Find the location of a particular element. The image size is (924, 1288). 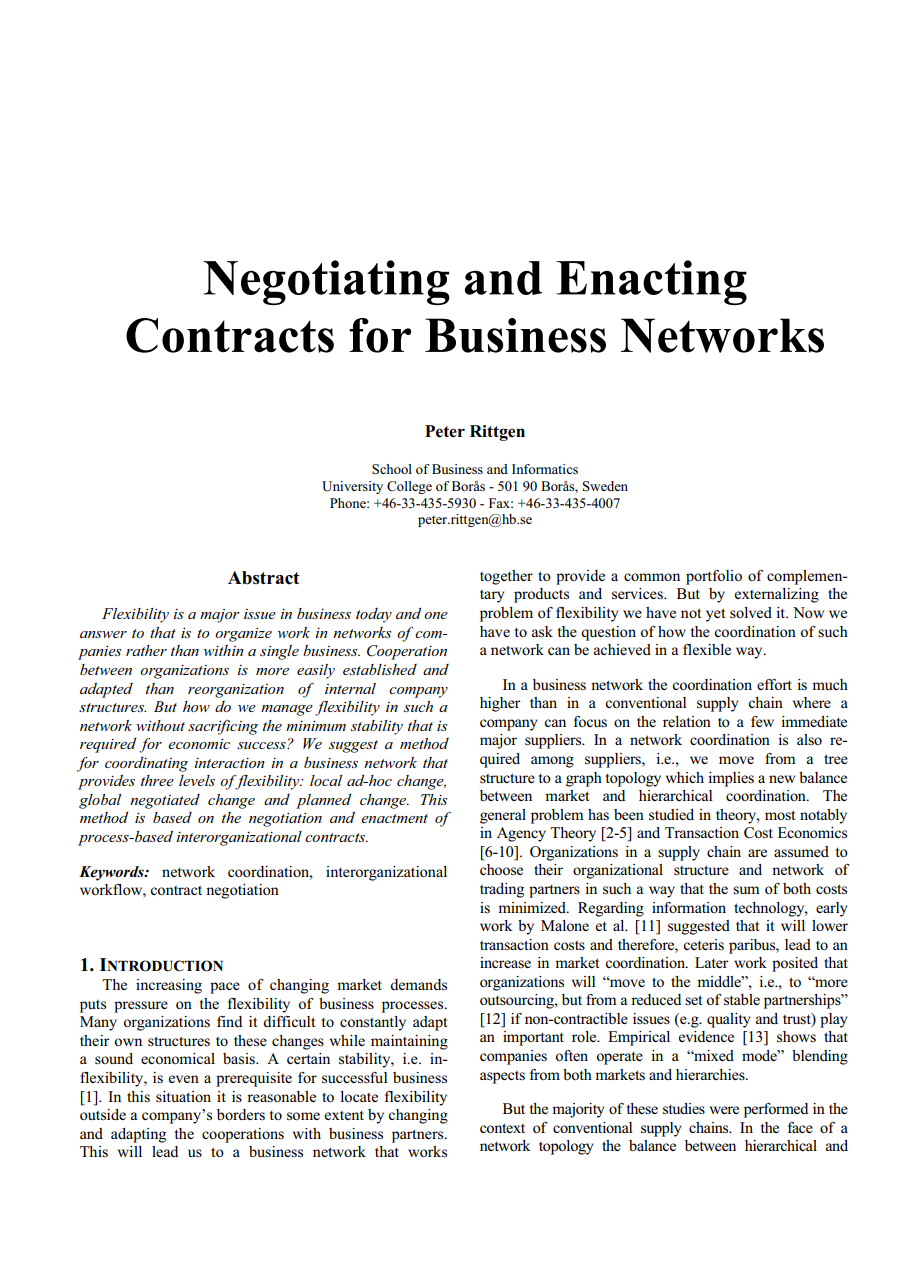

trading is located at coordinates (502, 890).
